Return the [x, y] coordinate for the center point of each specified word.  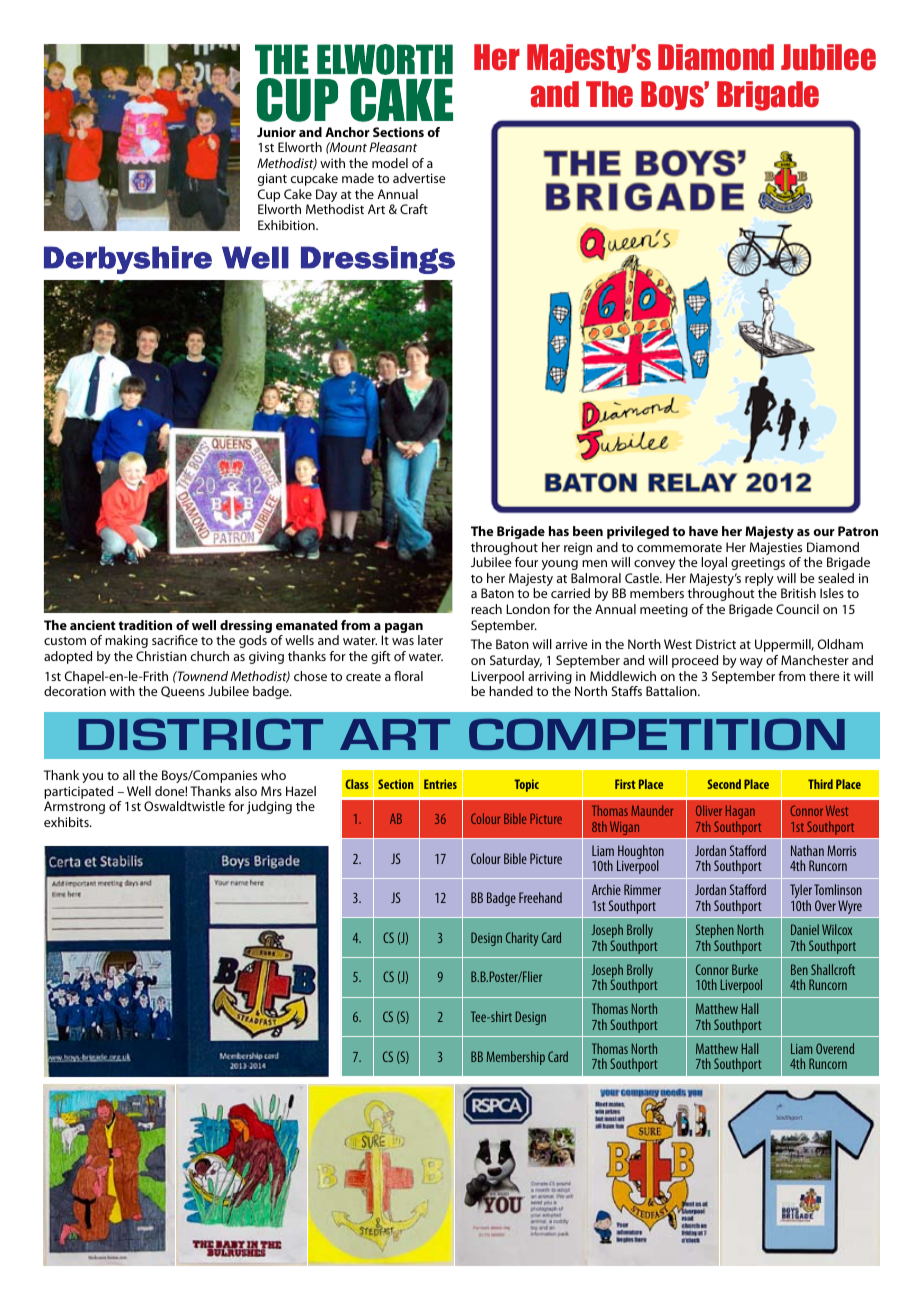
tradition [145, 625]
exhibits [67, 822]
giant [272, 179]
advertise [419, 178]
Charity [522, 939]
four [526, 562]
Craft [414, 209]
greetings [758, 563]
